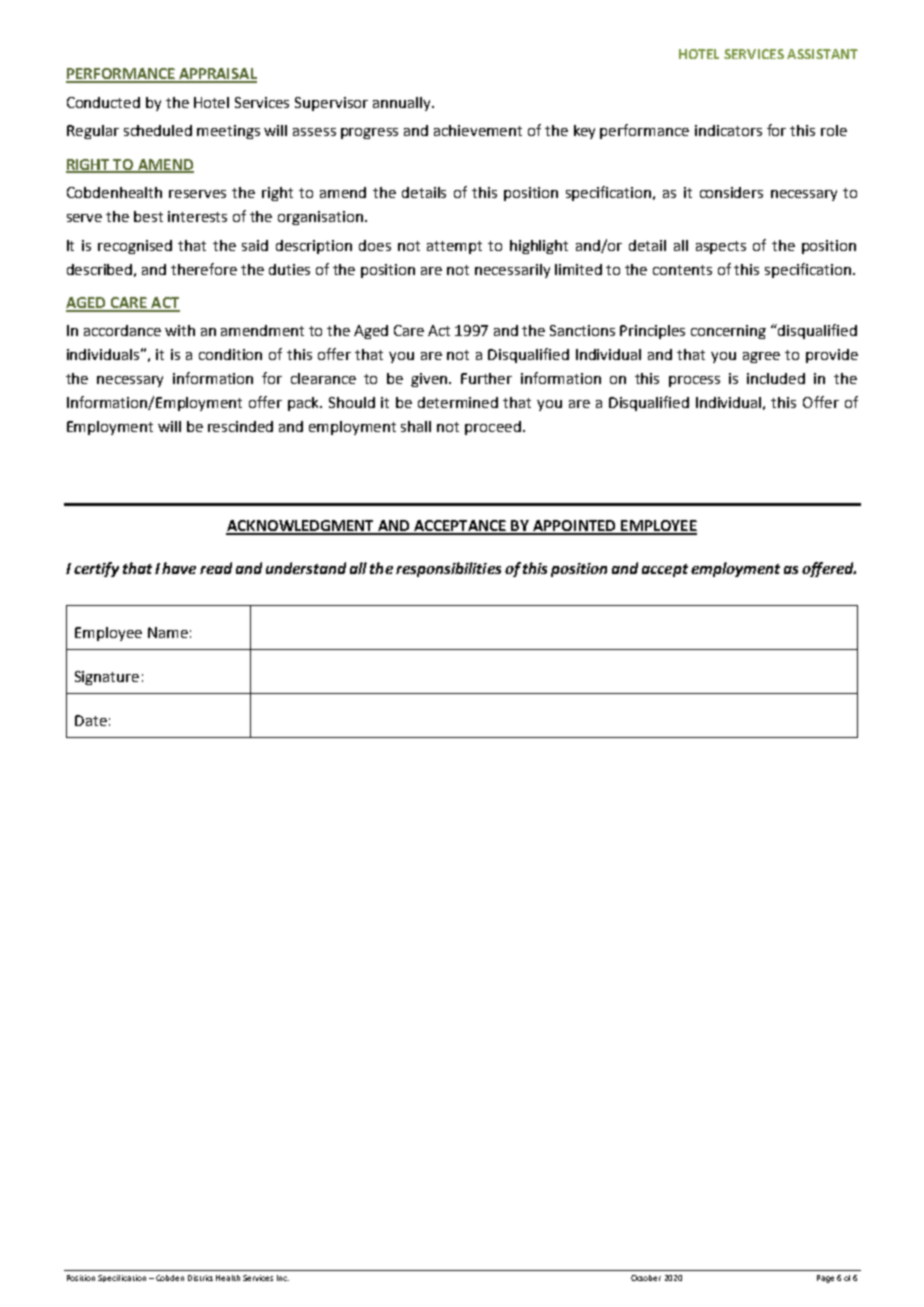  Describe the element at coordinates (825, 1279) in the page. I see `Page` at that location.
